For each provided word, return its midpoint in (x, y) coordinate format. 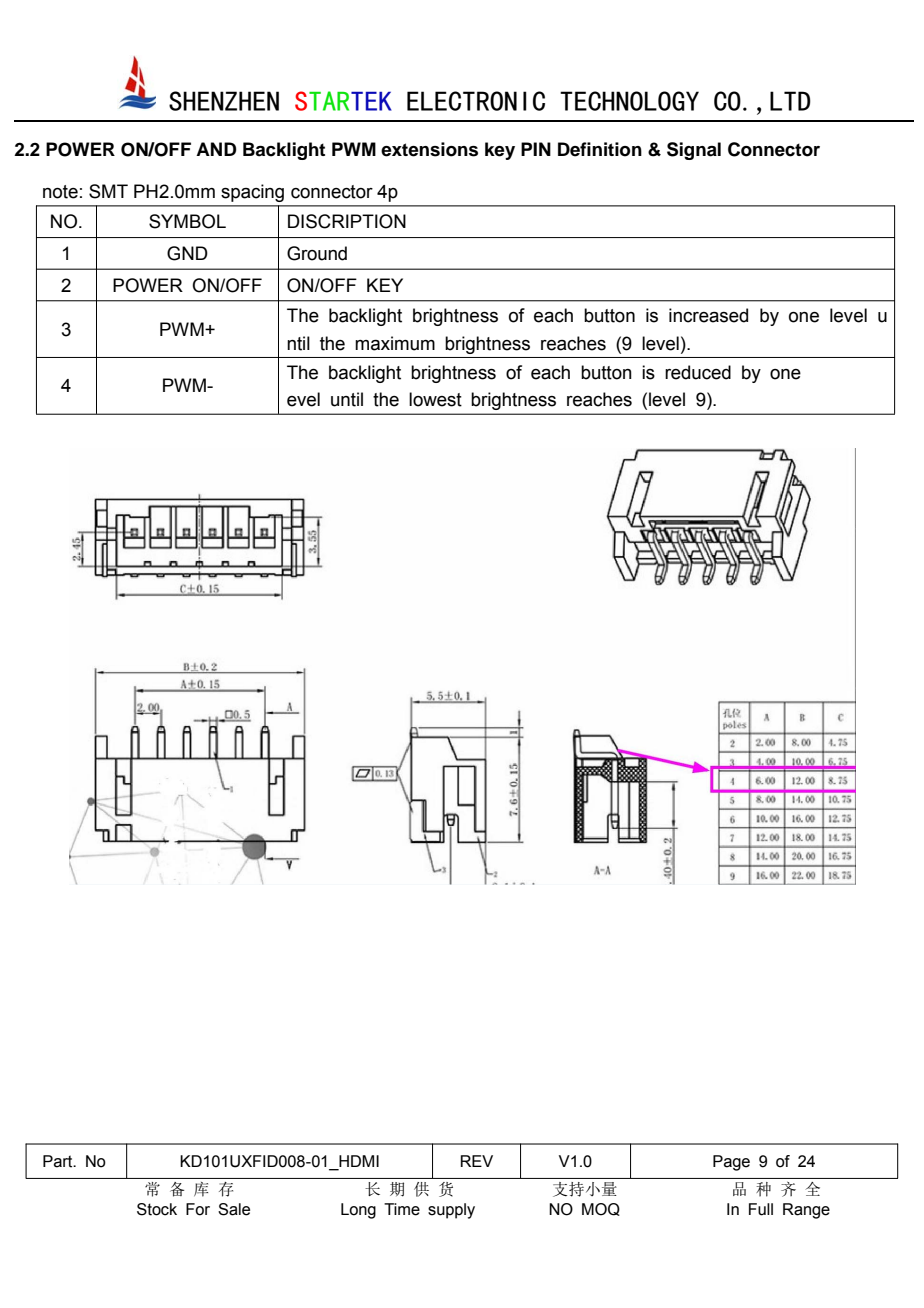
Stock (157, 1209)
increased (708, 315)
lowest (435, 399)
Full (761, 1209)
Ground (317, 253)
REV (477, 1161)
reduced (698, 372)
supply (451, 1211)
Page (731, 1163)
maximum (395, 343)
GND (187, 253)
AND (216, 149)
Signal (694, 151)
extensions (429, 149)
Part (59, 1161)
